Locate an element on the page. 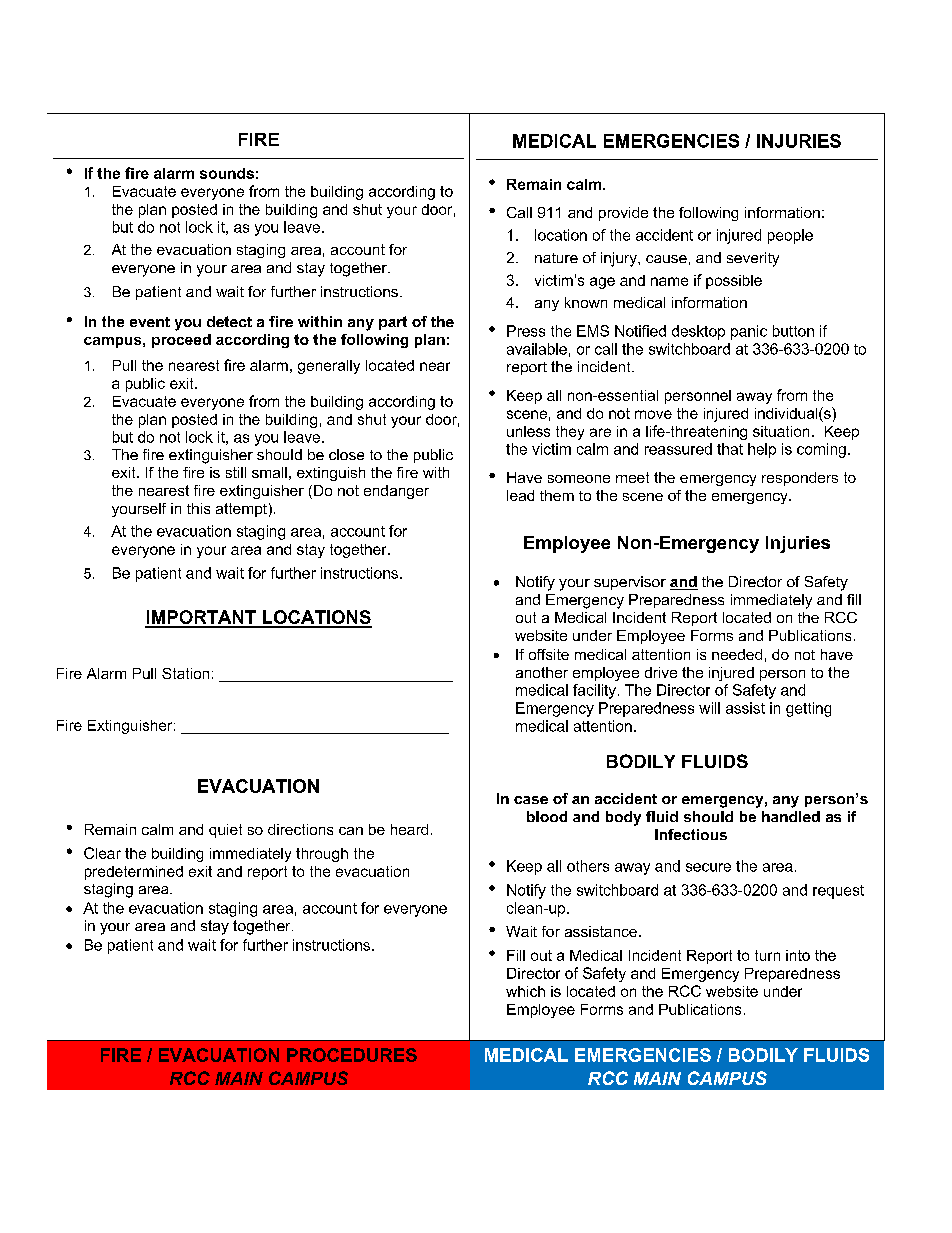 The height and width of the page is (1233, 952). handled is located at coordinates (791, 816).
